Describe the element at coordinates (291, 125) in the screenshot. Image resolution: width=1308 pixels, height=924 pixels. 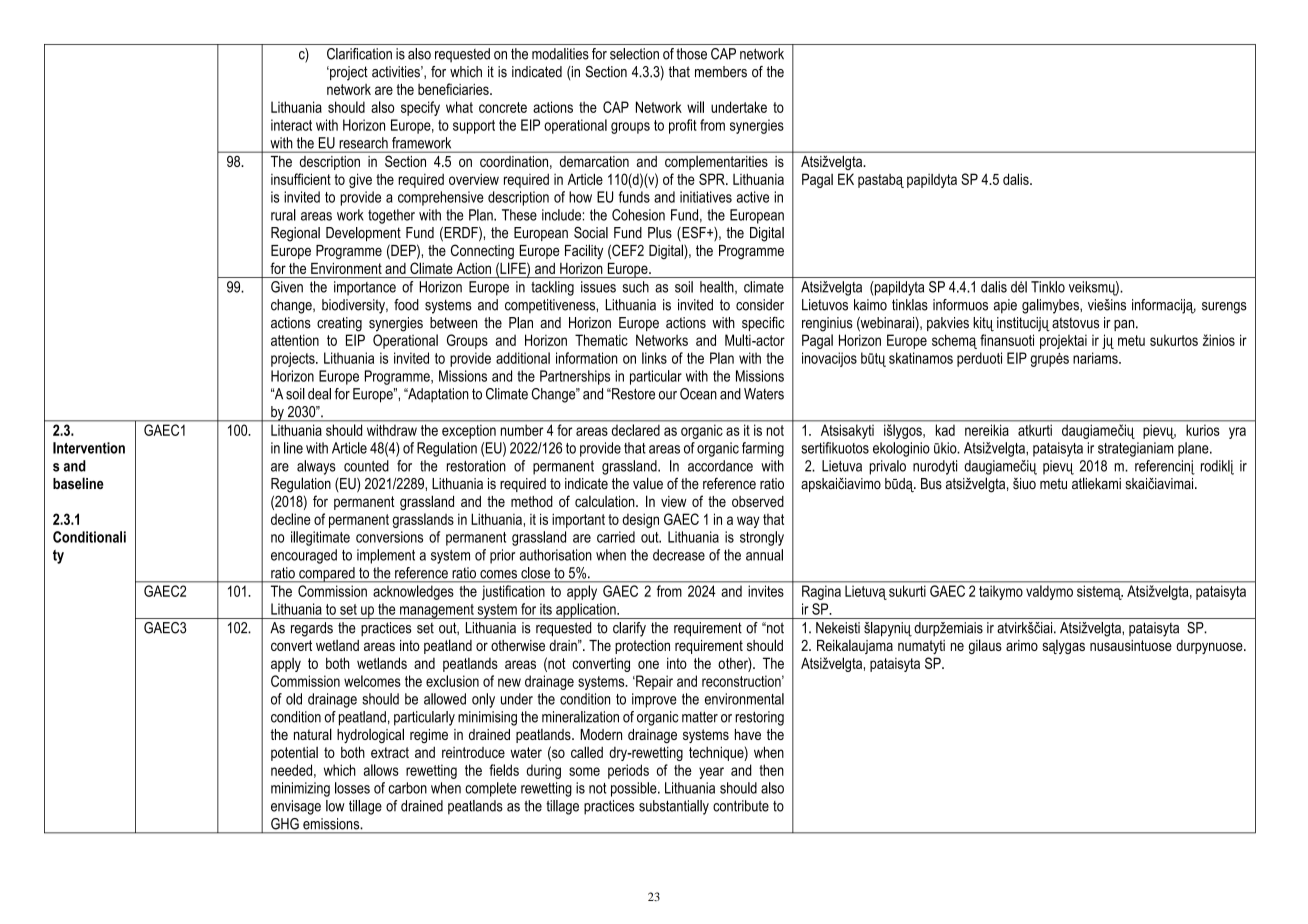
I see `interact` at that location.
